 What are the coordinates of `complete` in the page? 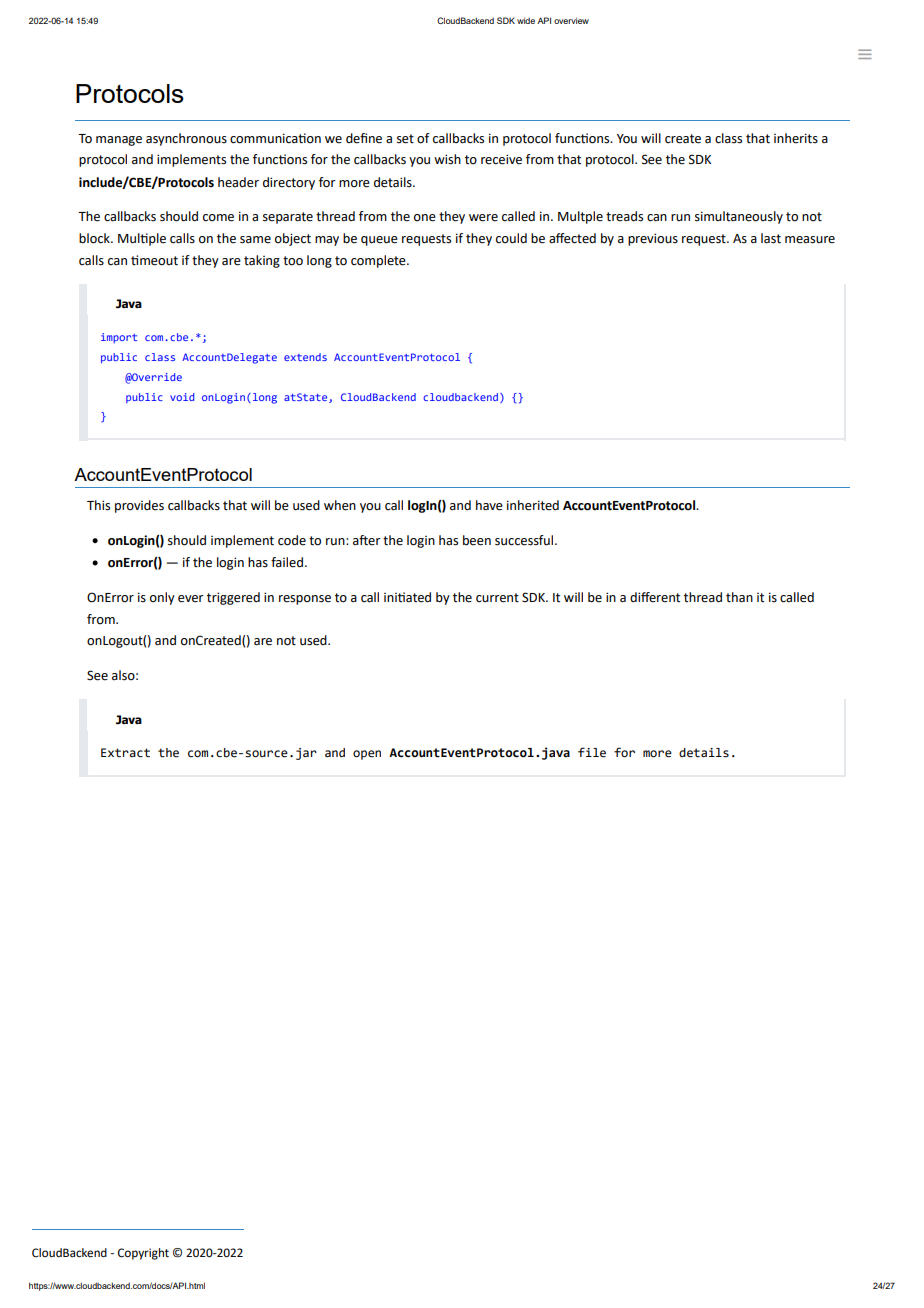 It's located at (379, 261).
